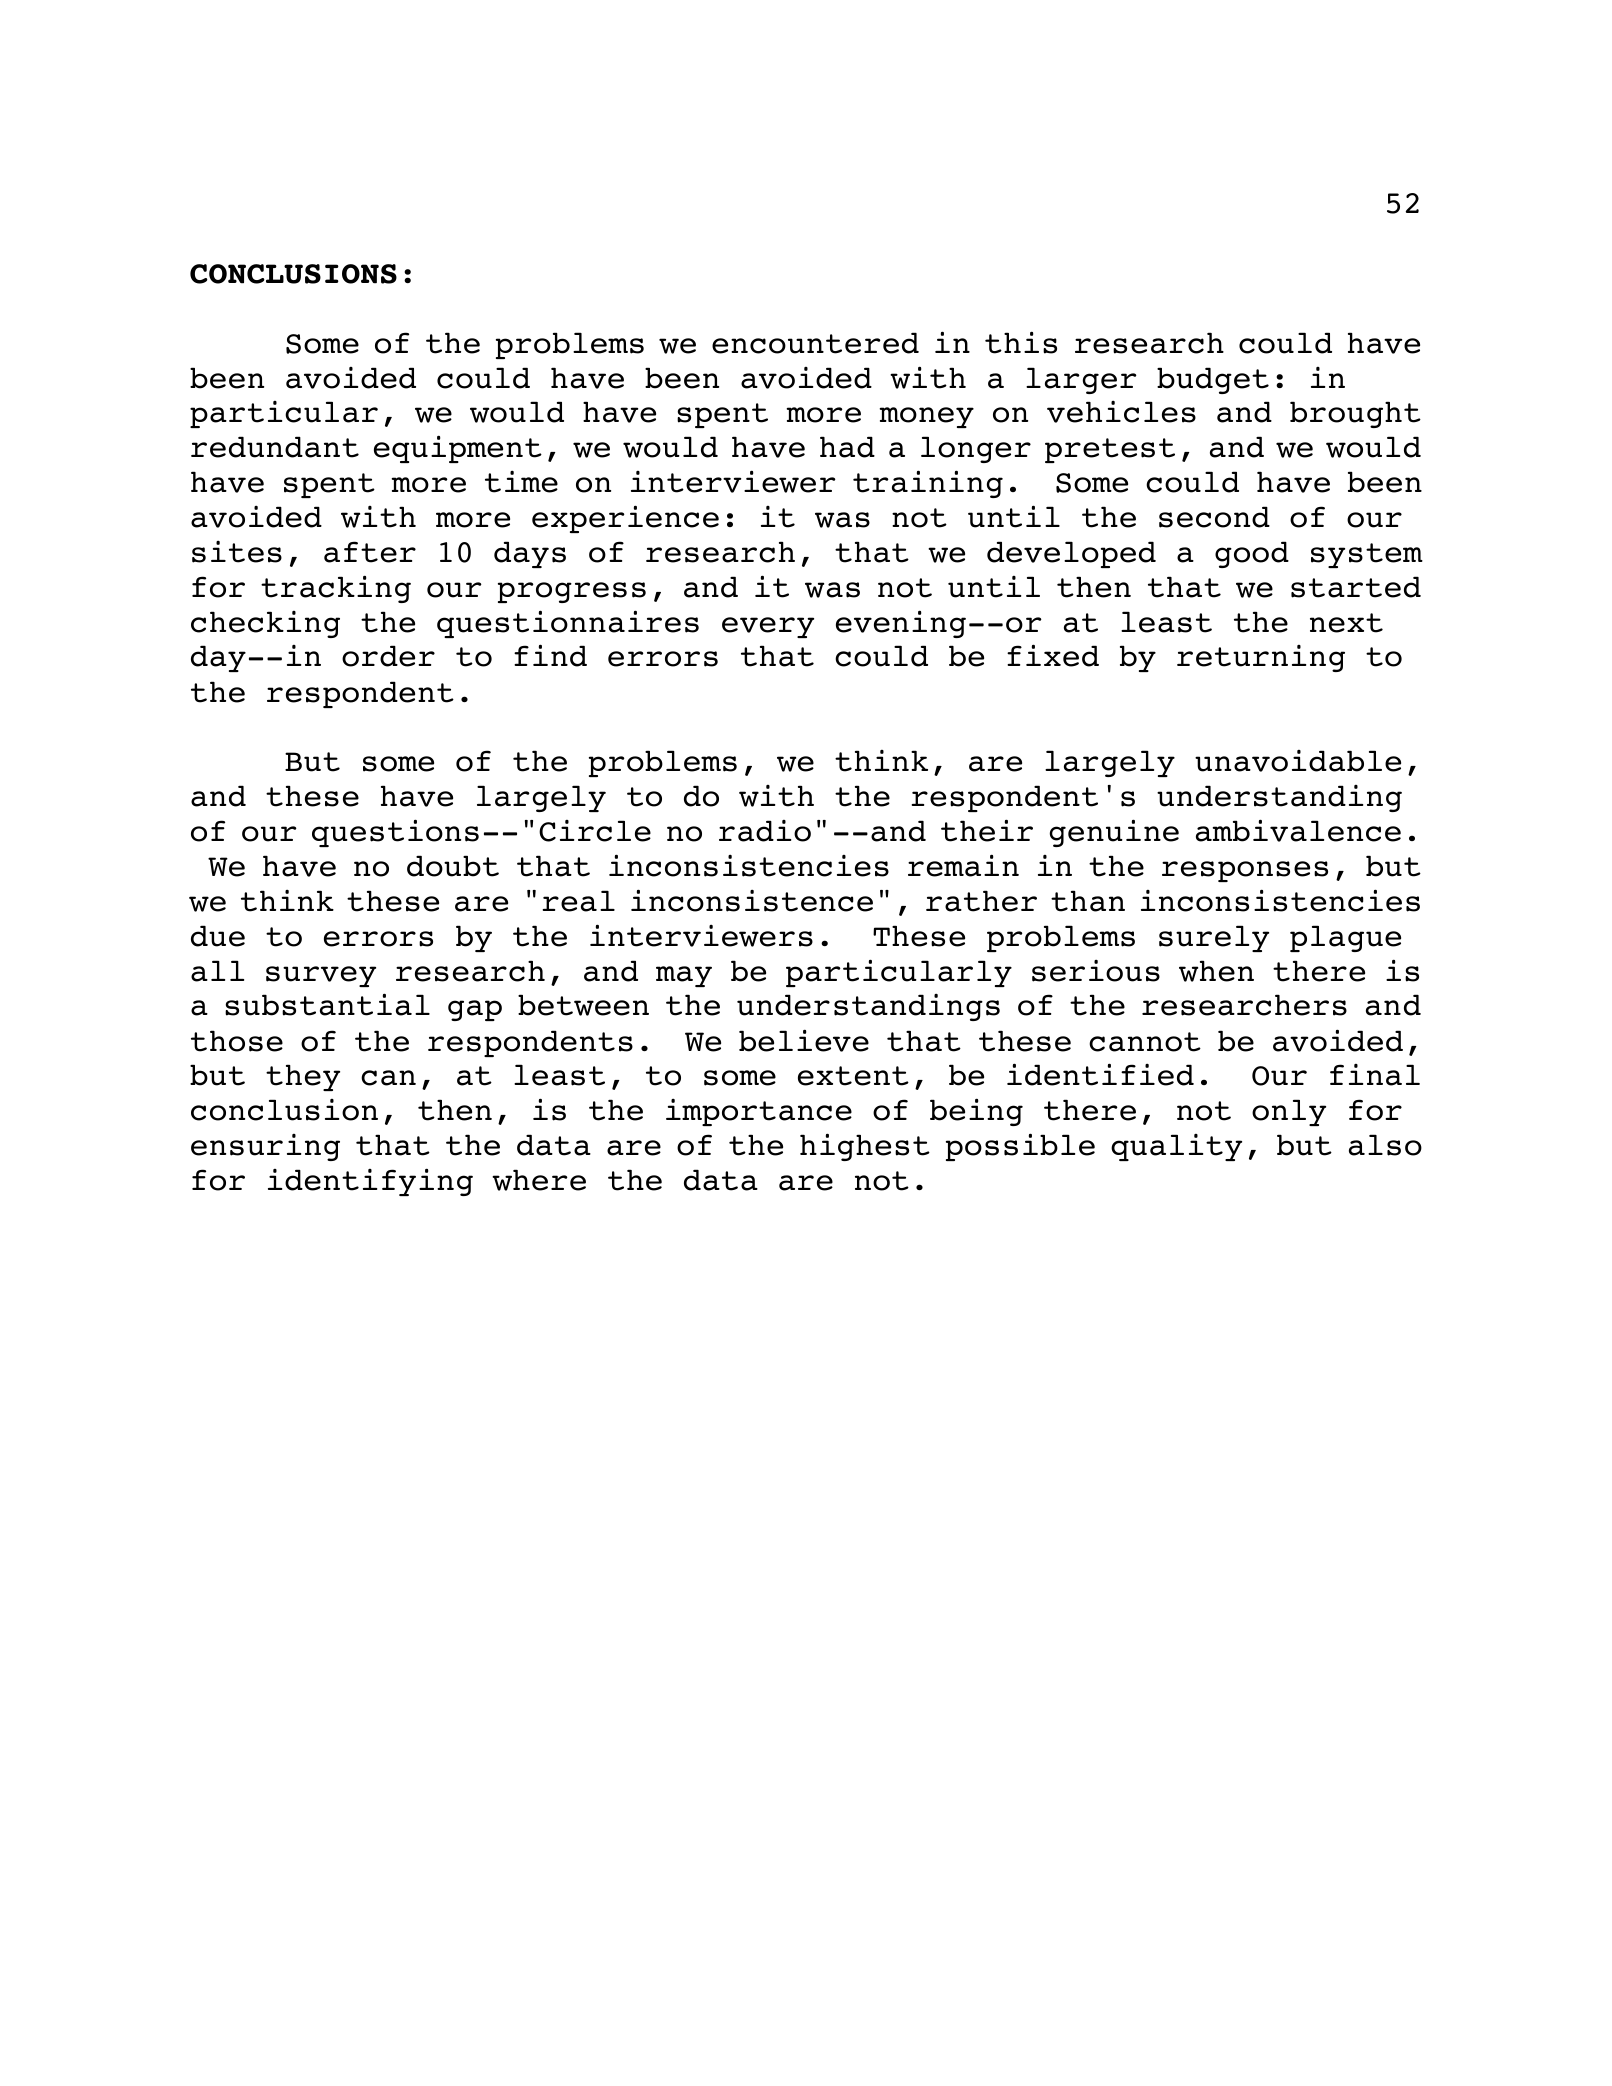  I want to click on doubt, so click(453, 866).
